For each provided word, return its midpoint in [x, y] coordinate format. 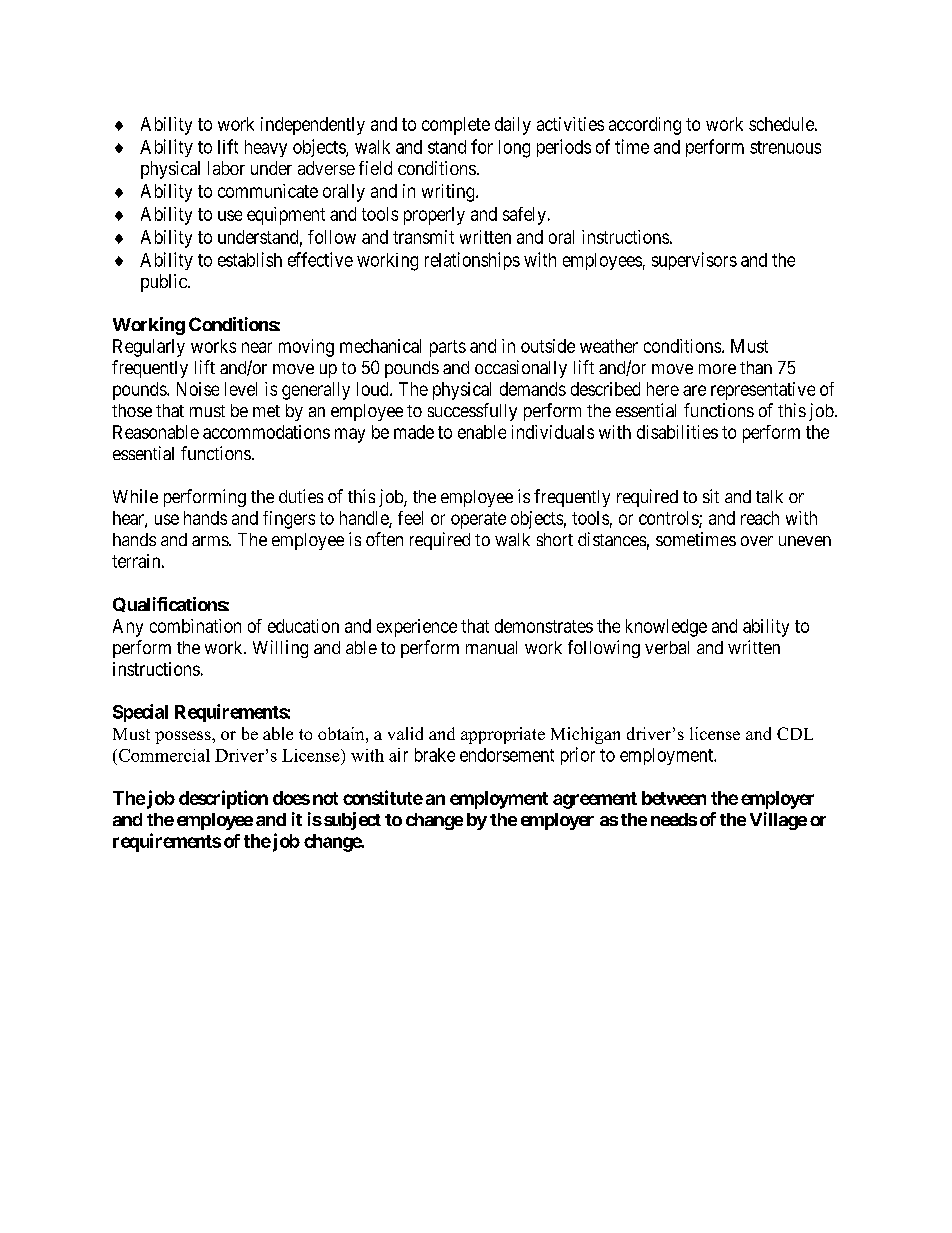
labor [226, 168]
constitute [383, 797]
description [223, 799]
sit [711, 496]
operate [478, 520]
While [135, 496]
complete [456, 126]
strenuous [785, 147]
